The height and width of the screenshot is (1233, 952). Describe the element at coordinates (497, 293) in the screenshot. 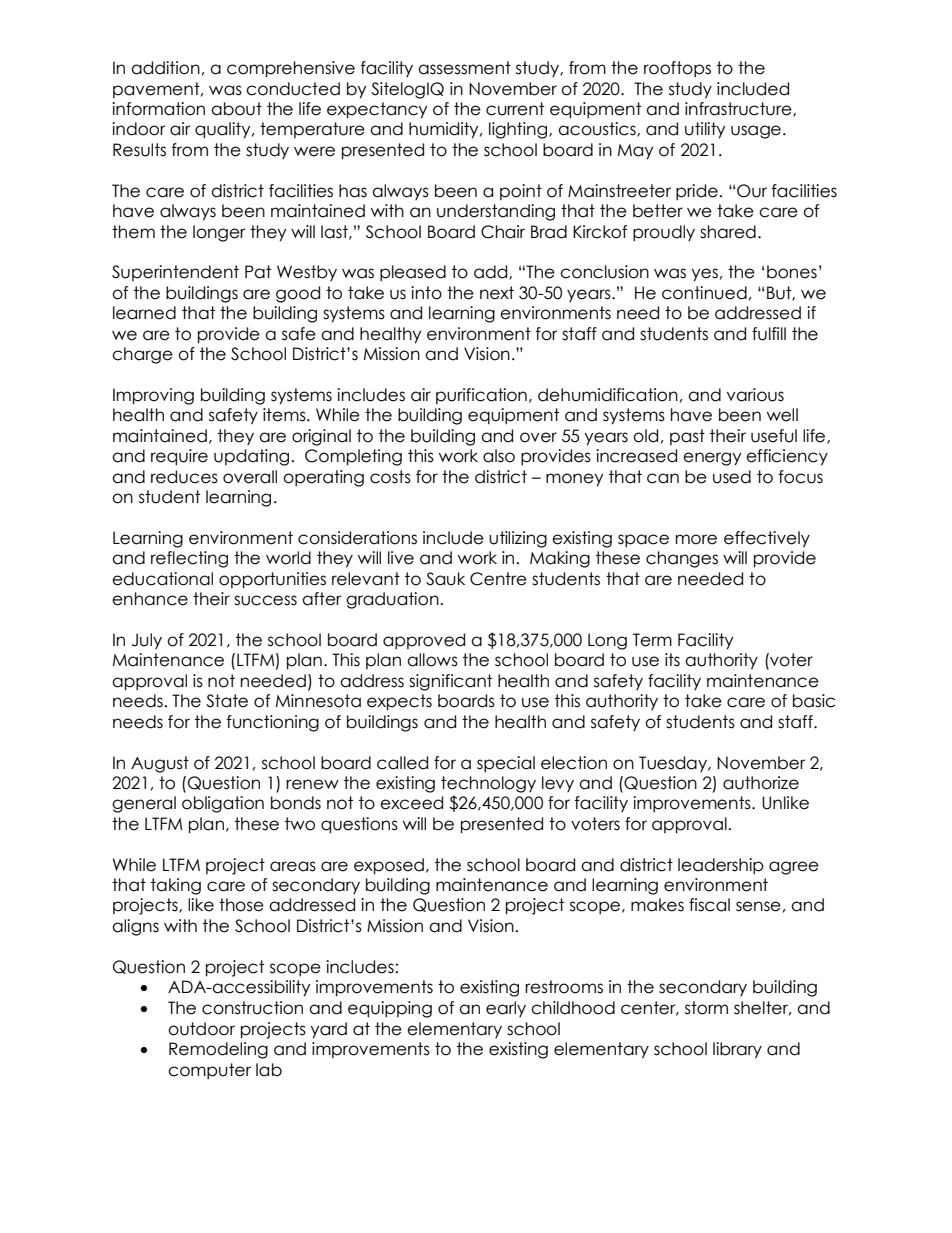

I see `next` at that location.
